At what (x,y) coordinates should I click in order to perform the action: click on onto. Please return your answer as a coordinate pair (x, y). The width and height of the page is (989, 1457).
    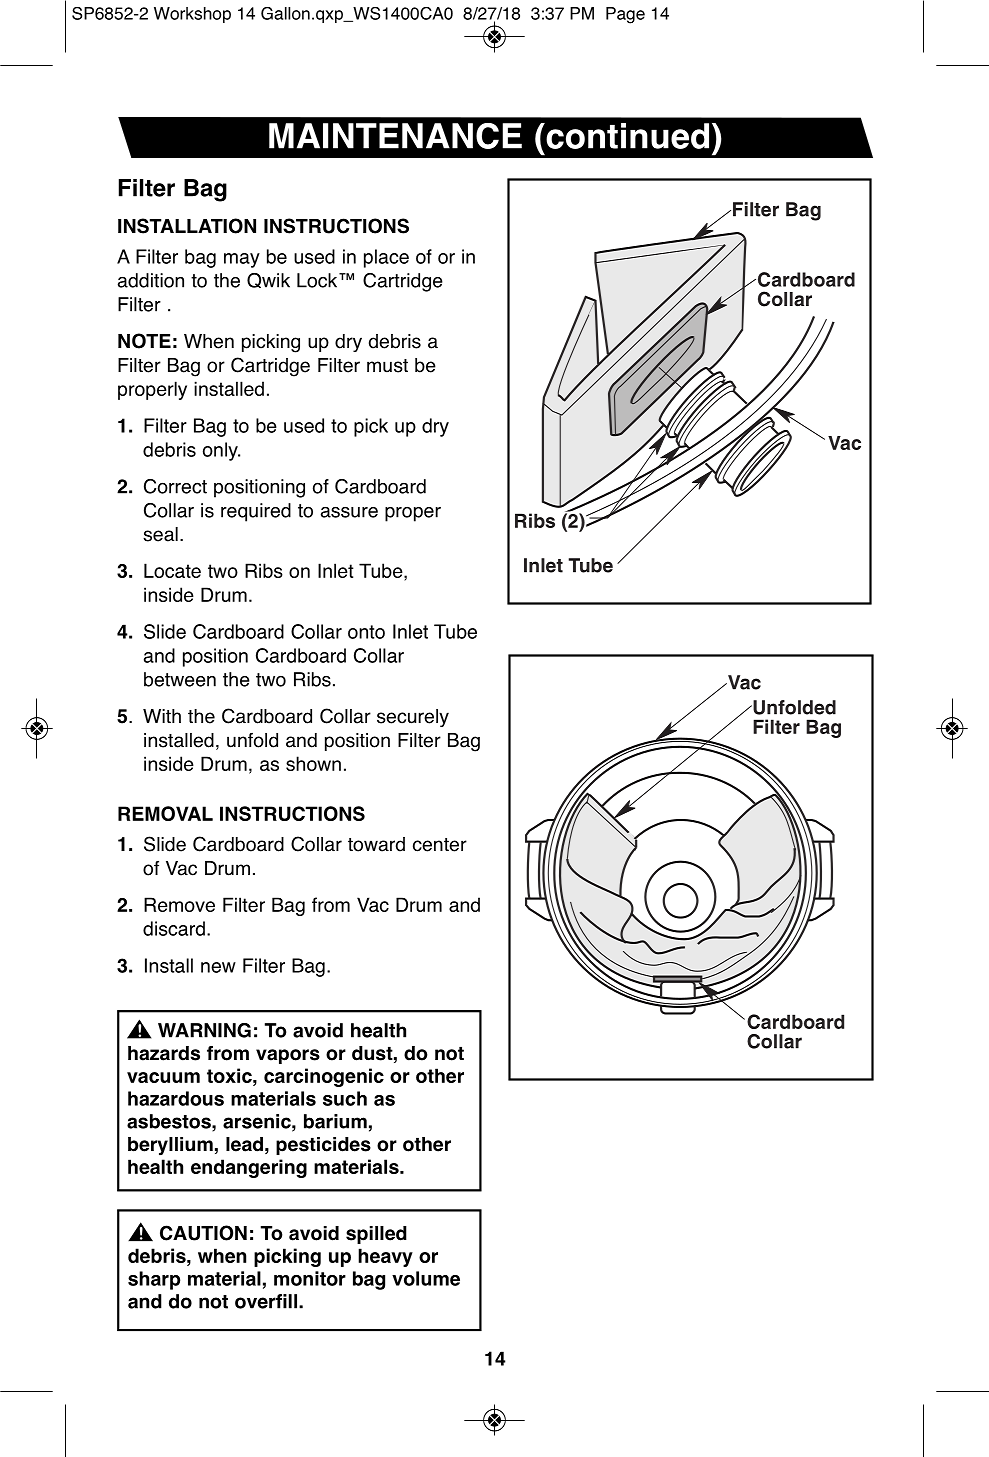
    Looking at the image, I should click on (366, 632).
